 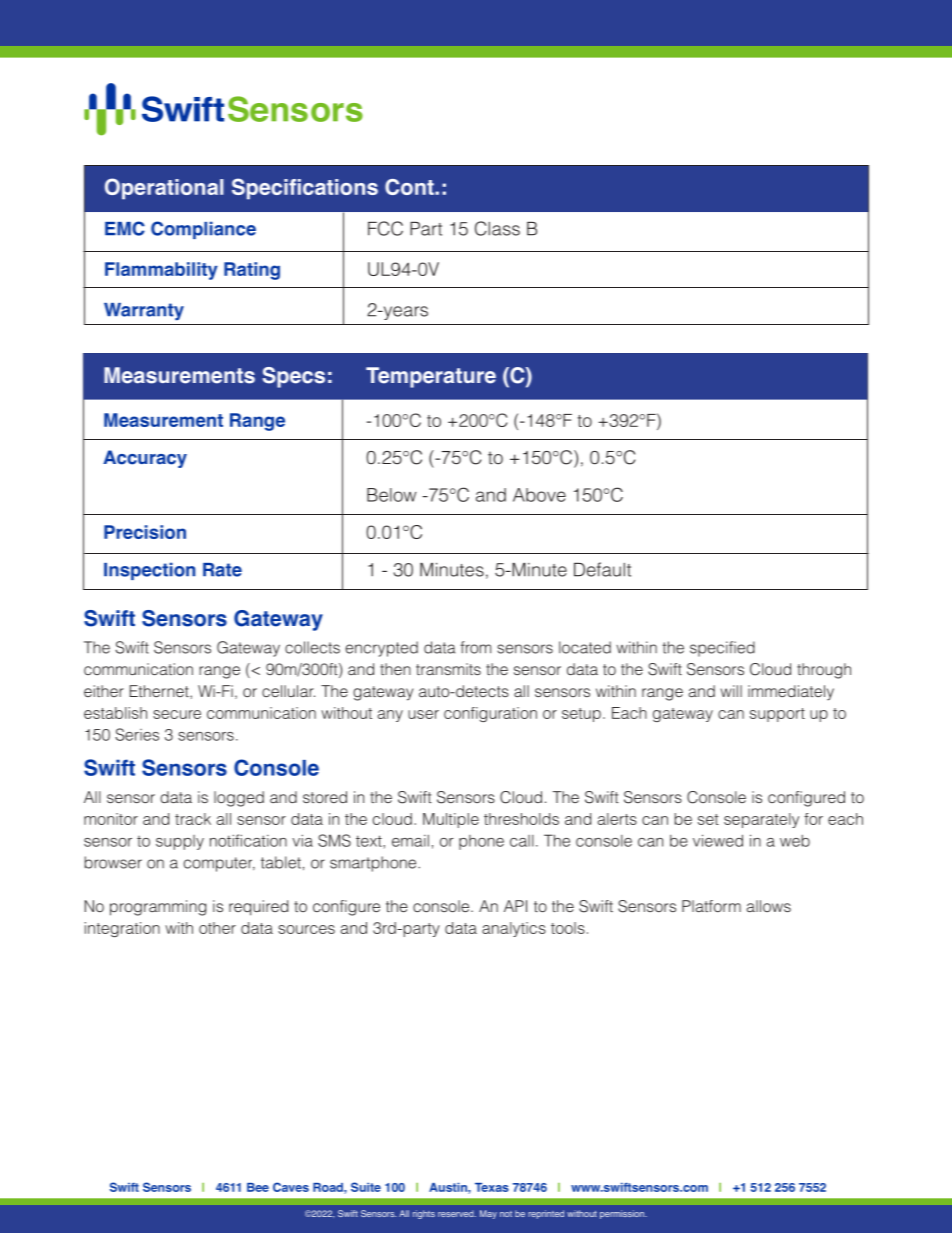 What do you see at coordinates (497, 228) in the image?
I see `Class` at bounding box center [497, 228].
